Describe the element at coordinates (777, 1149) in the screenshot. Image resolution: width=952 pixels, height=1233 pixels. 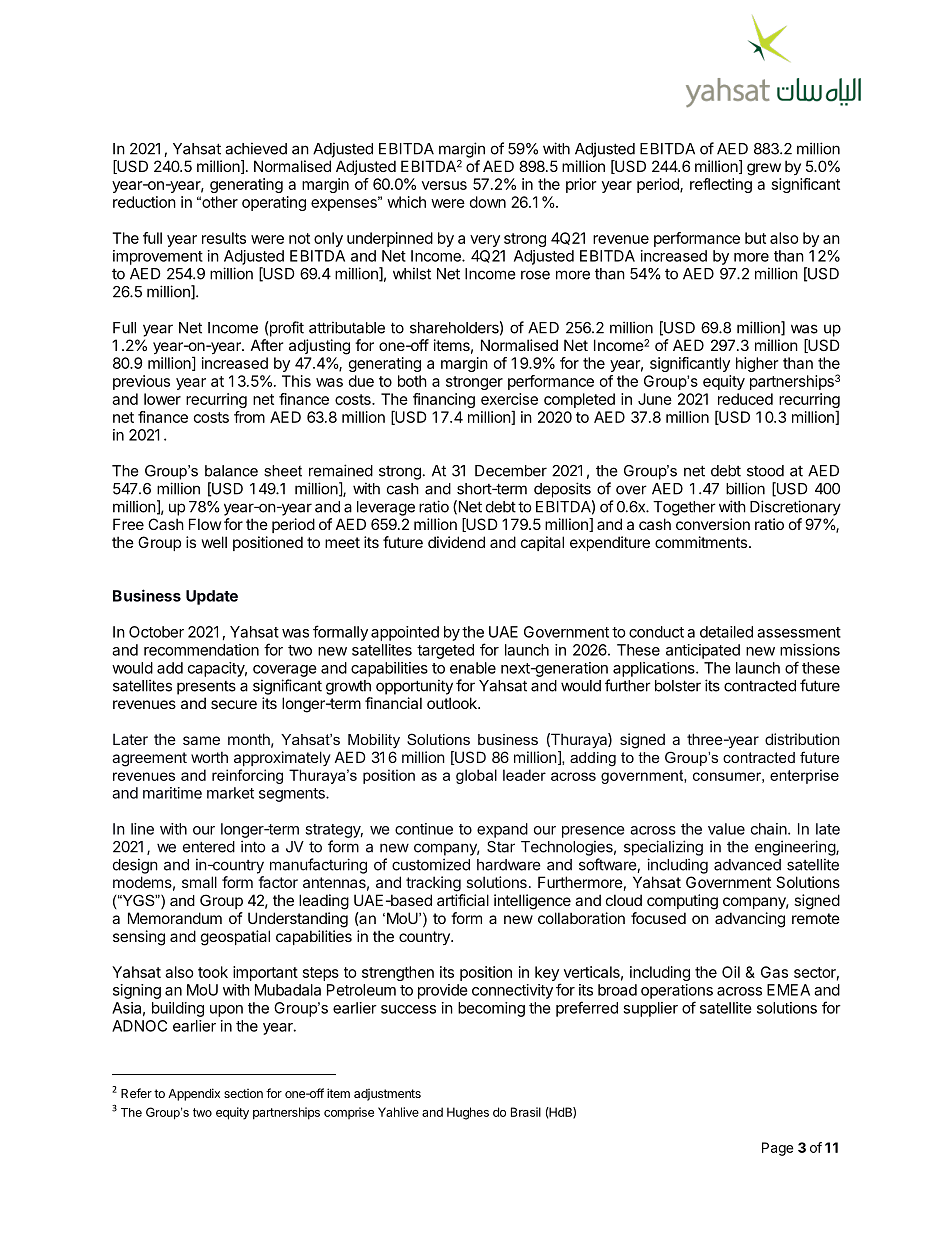
I see `Page` at that location.
